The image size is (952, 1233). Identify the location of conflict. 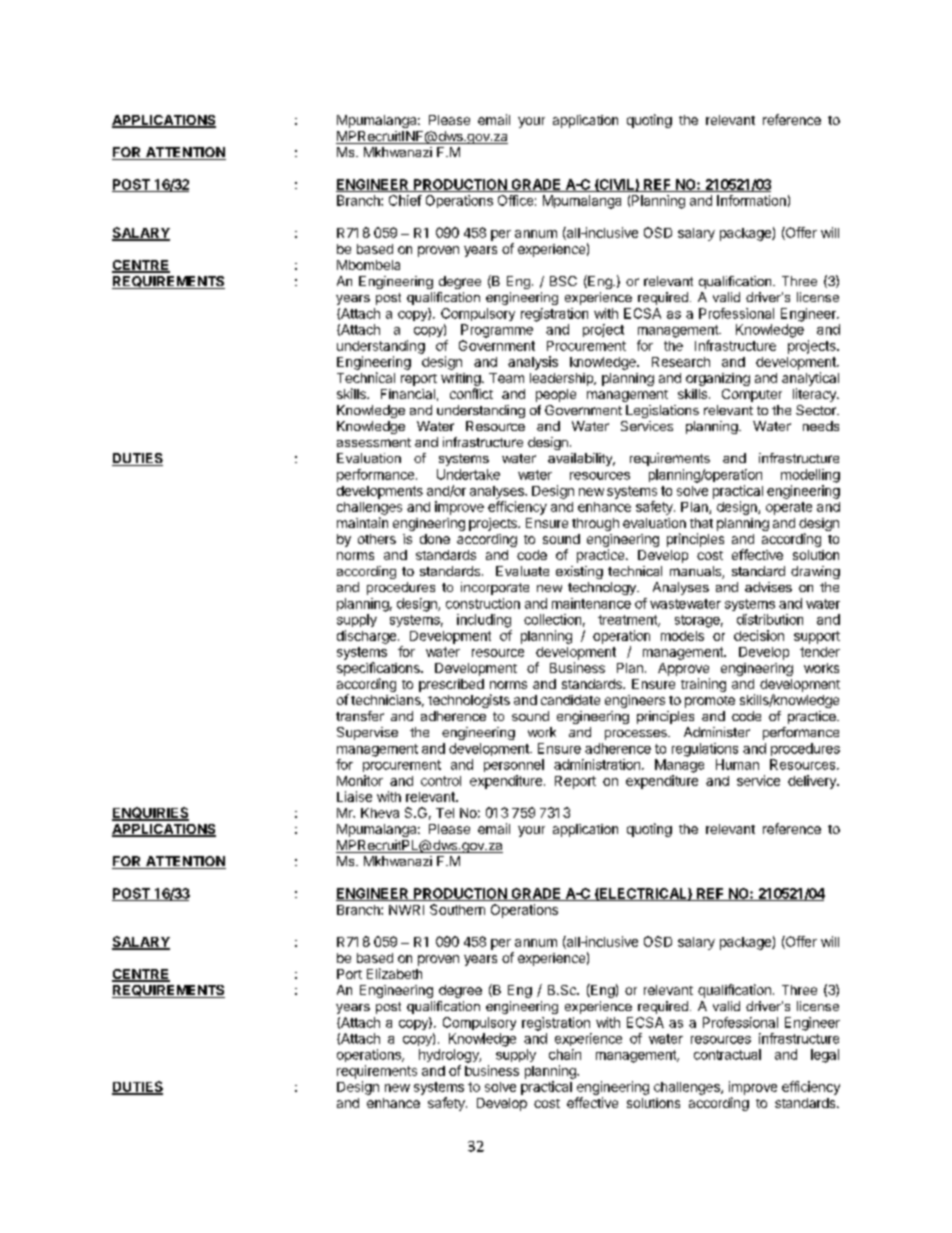
(471, 393).
